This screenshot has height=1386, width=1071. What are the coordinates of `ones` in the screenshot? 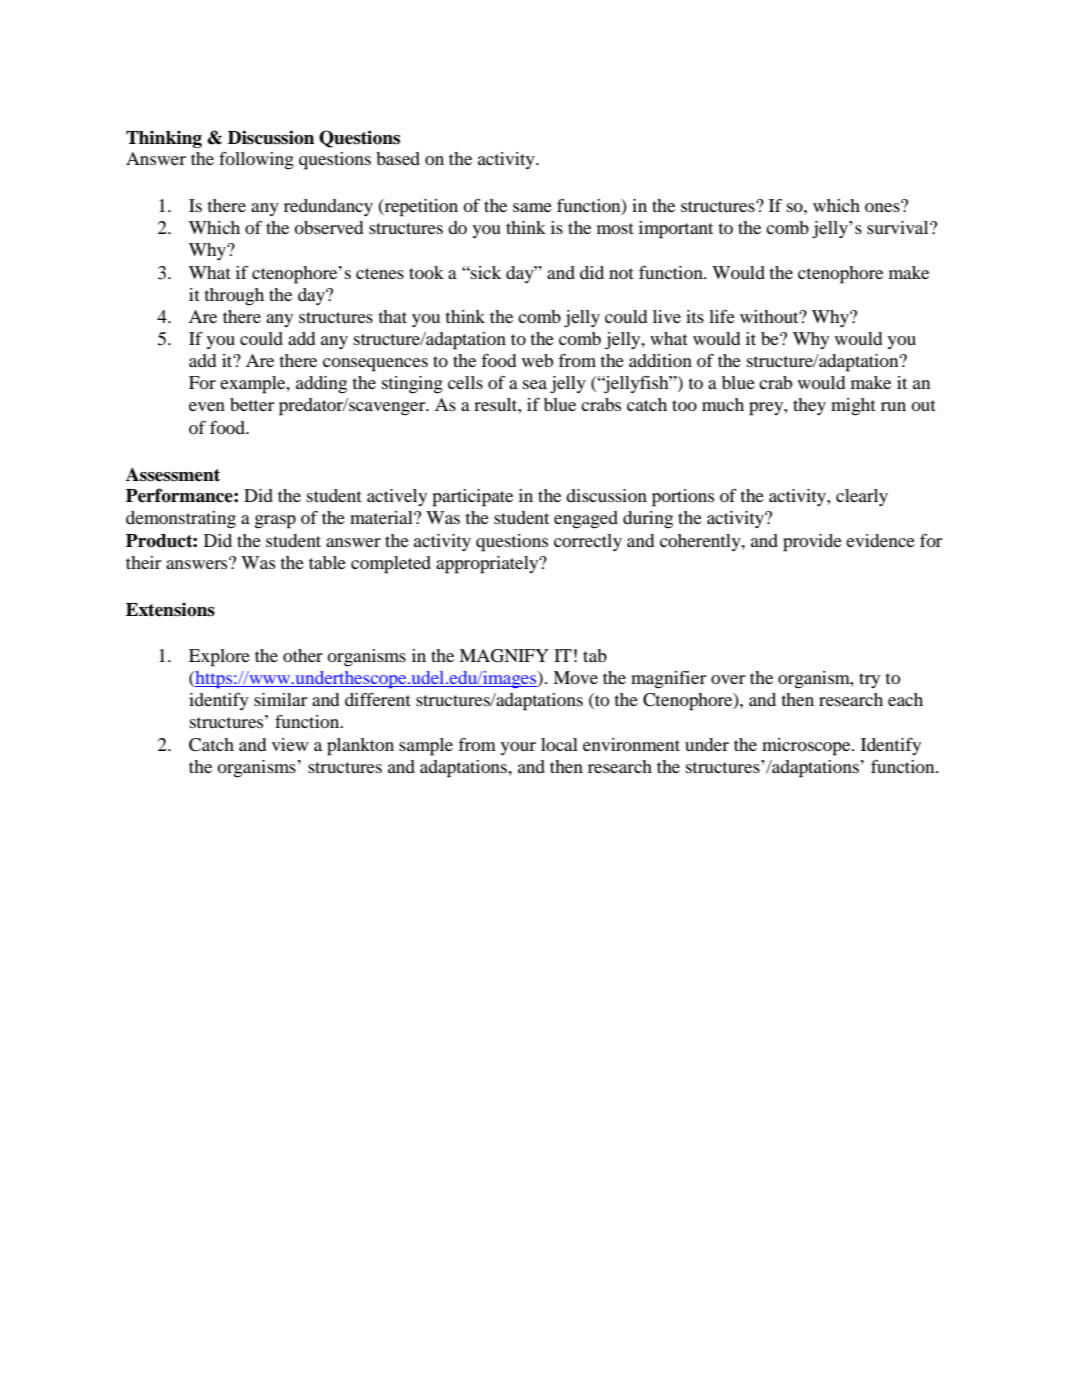 It's located at (883, 206).
